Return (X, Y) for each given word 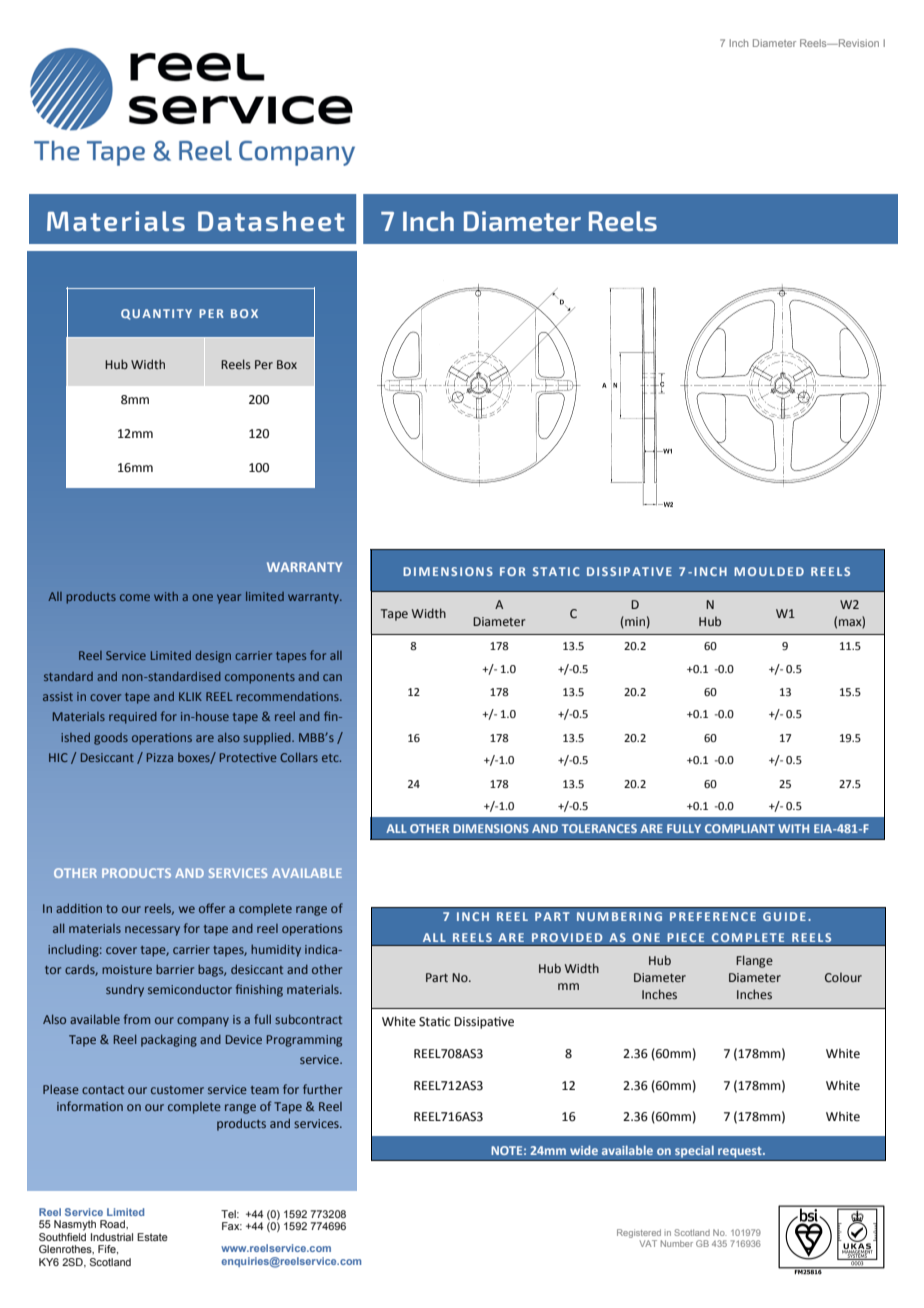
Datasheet (271, 221)
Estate (152, 1237)
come (135, 597)
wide (584, 1150)
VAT (648, 1243)
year (229, 599)
